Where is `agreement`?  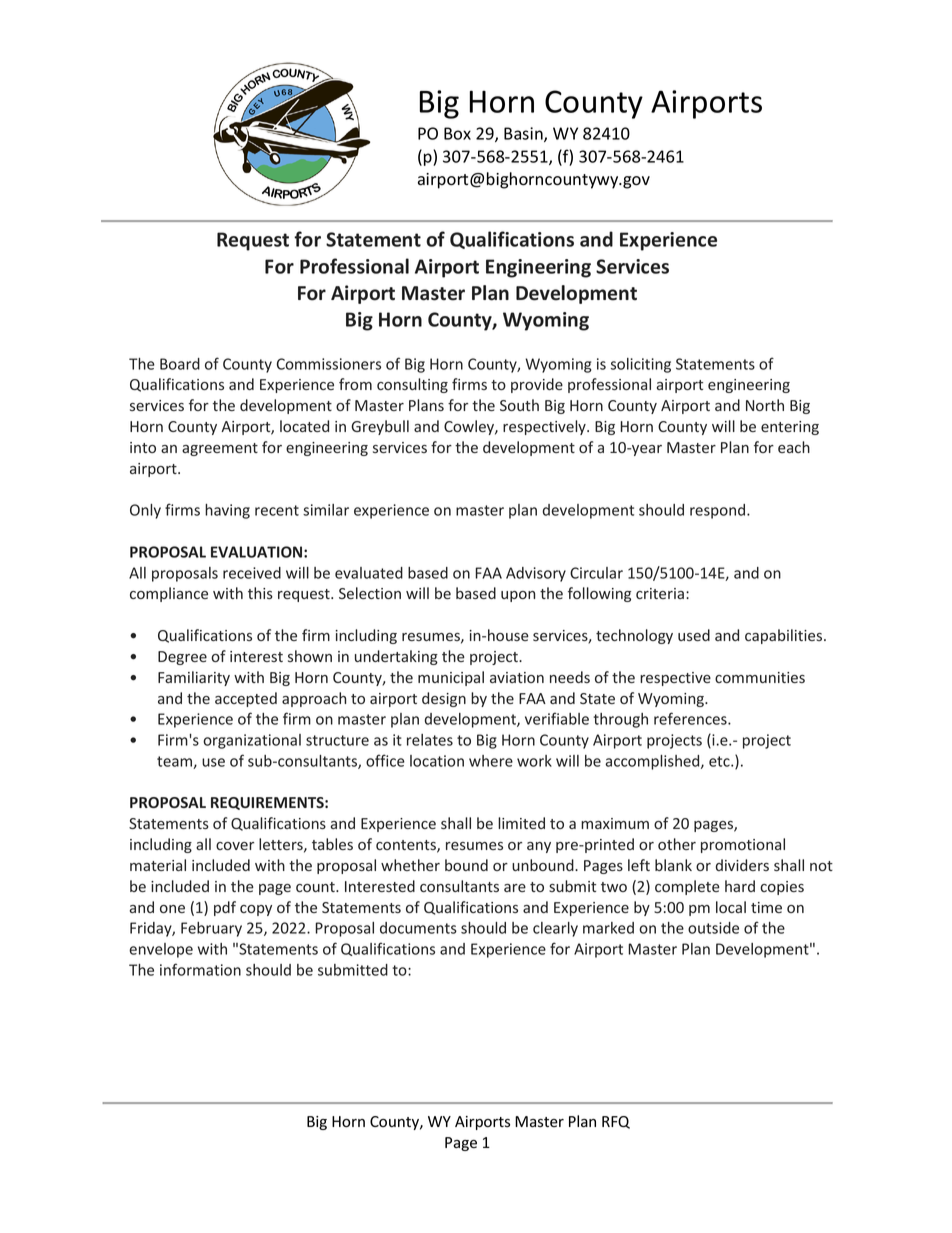
agreement is located at coordinates (220, 449).
